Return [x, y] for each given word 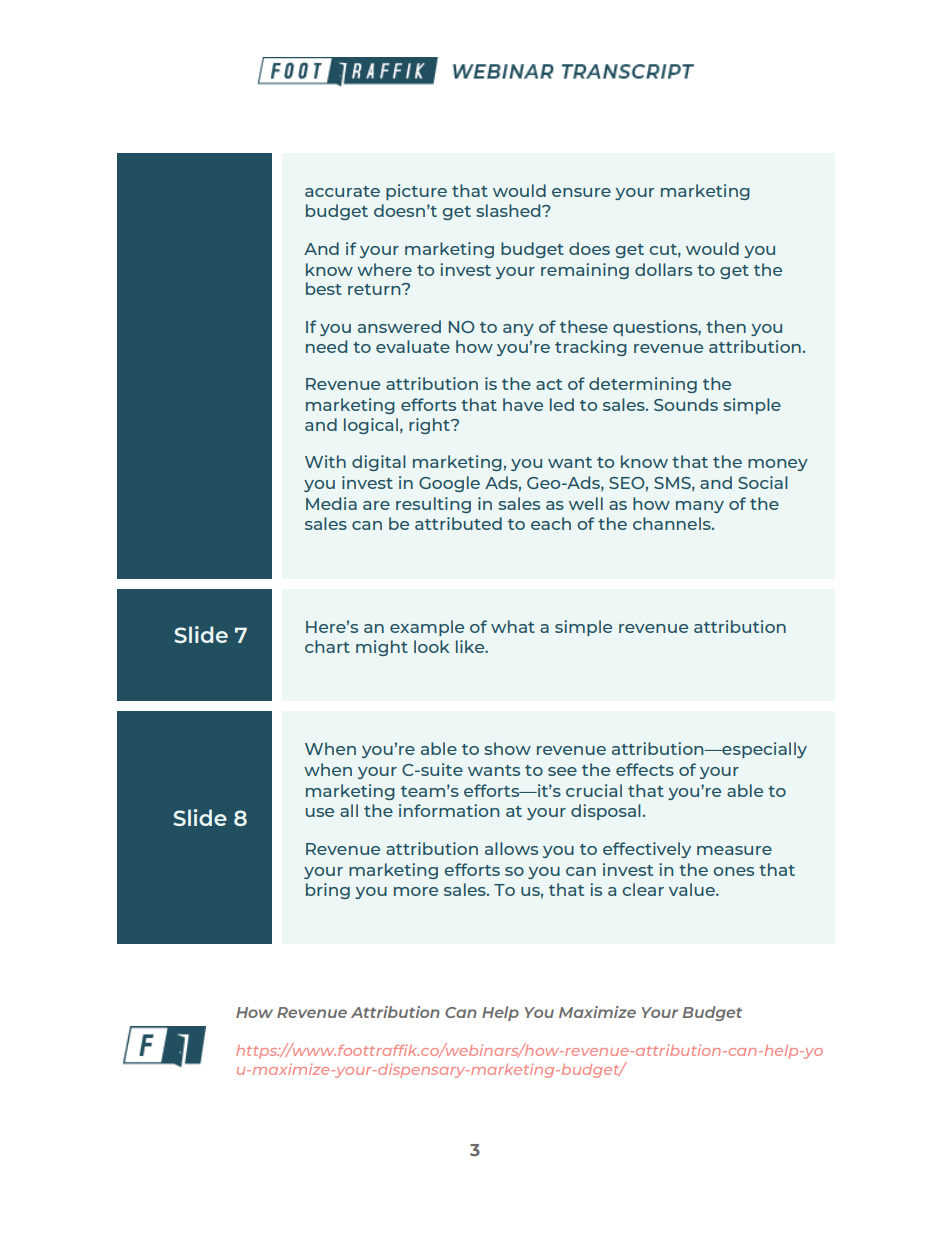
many [700, 507]
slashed [509, 210]
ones [733, 871]
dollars [663, 269]
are [376, 505]
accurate [342, 191]
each [551, 523]
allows [511, 848]
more [416, 891]
